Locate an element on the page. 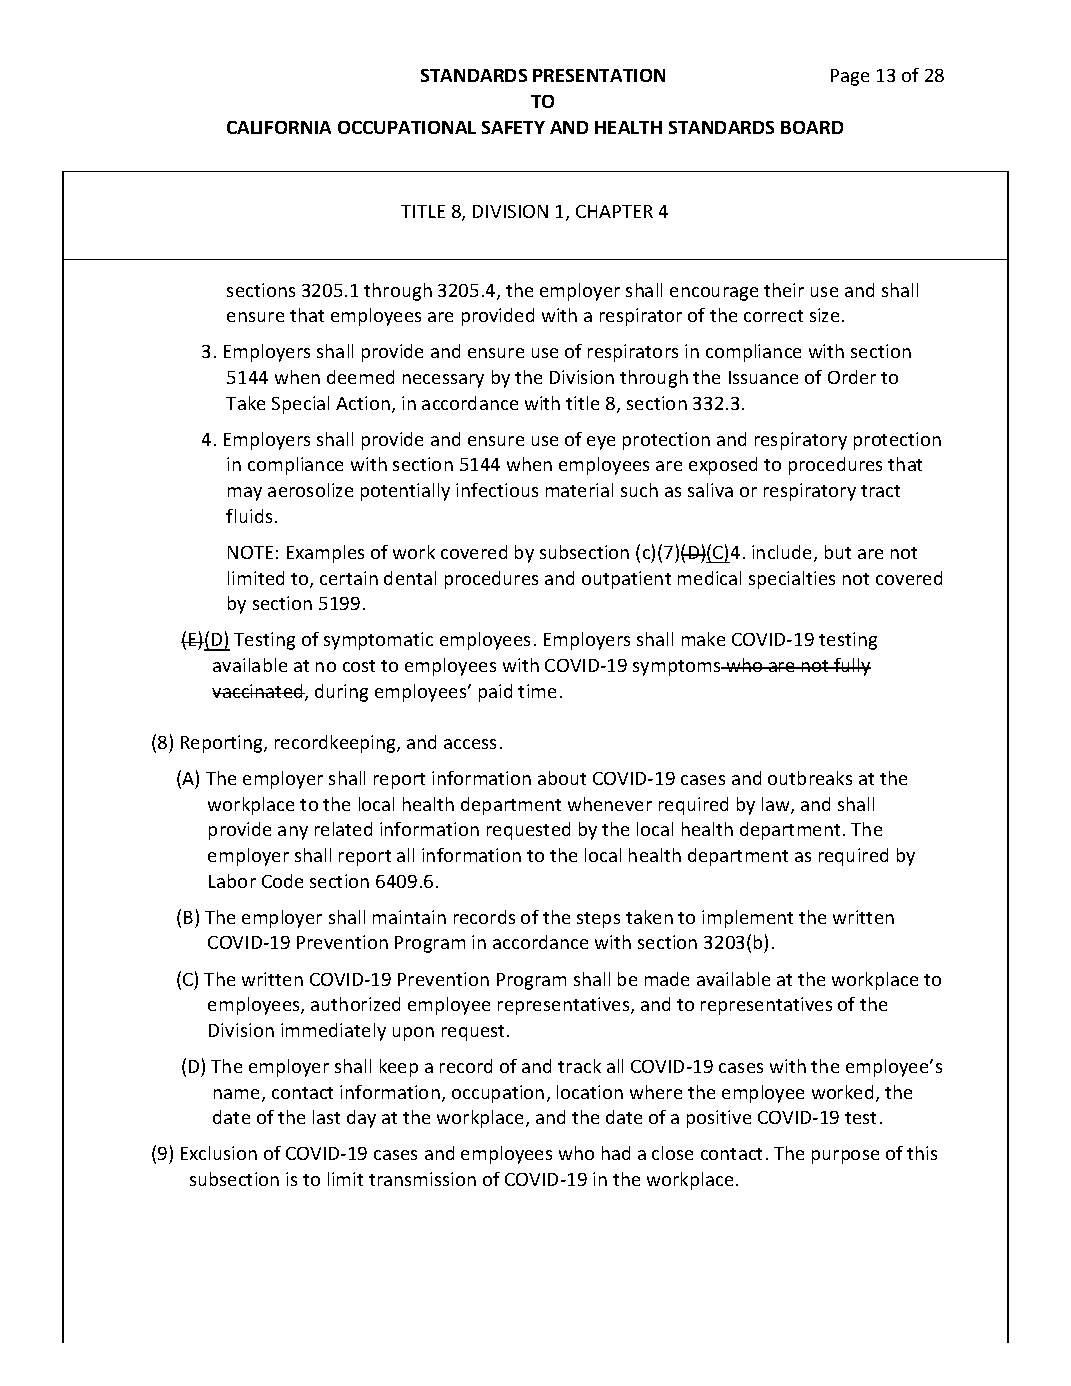  last is located at coordinates (326, 1117).
